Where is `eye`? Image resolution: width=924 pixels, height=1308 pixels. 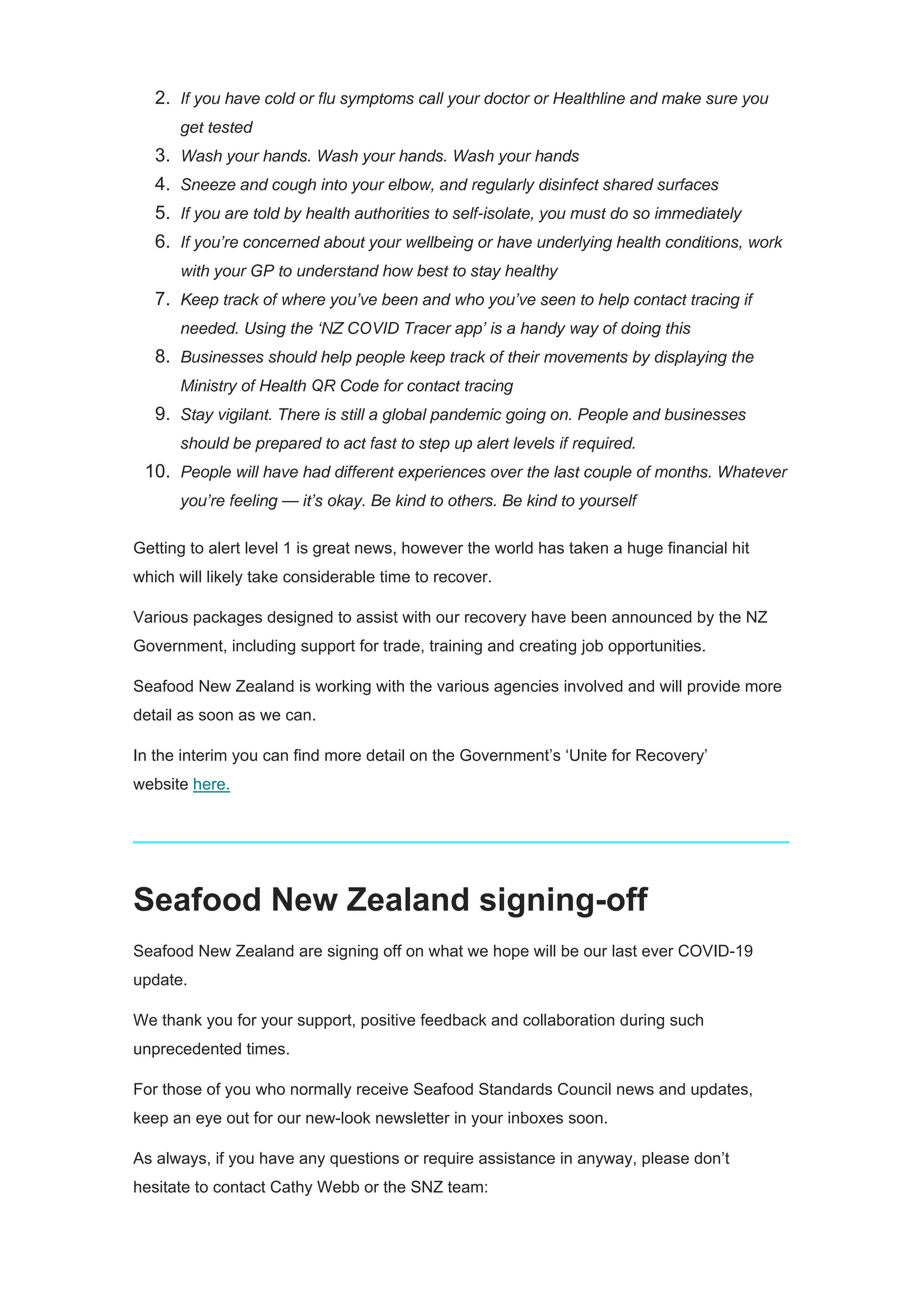
eye is located at coordinates (209, 1120).
